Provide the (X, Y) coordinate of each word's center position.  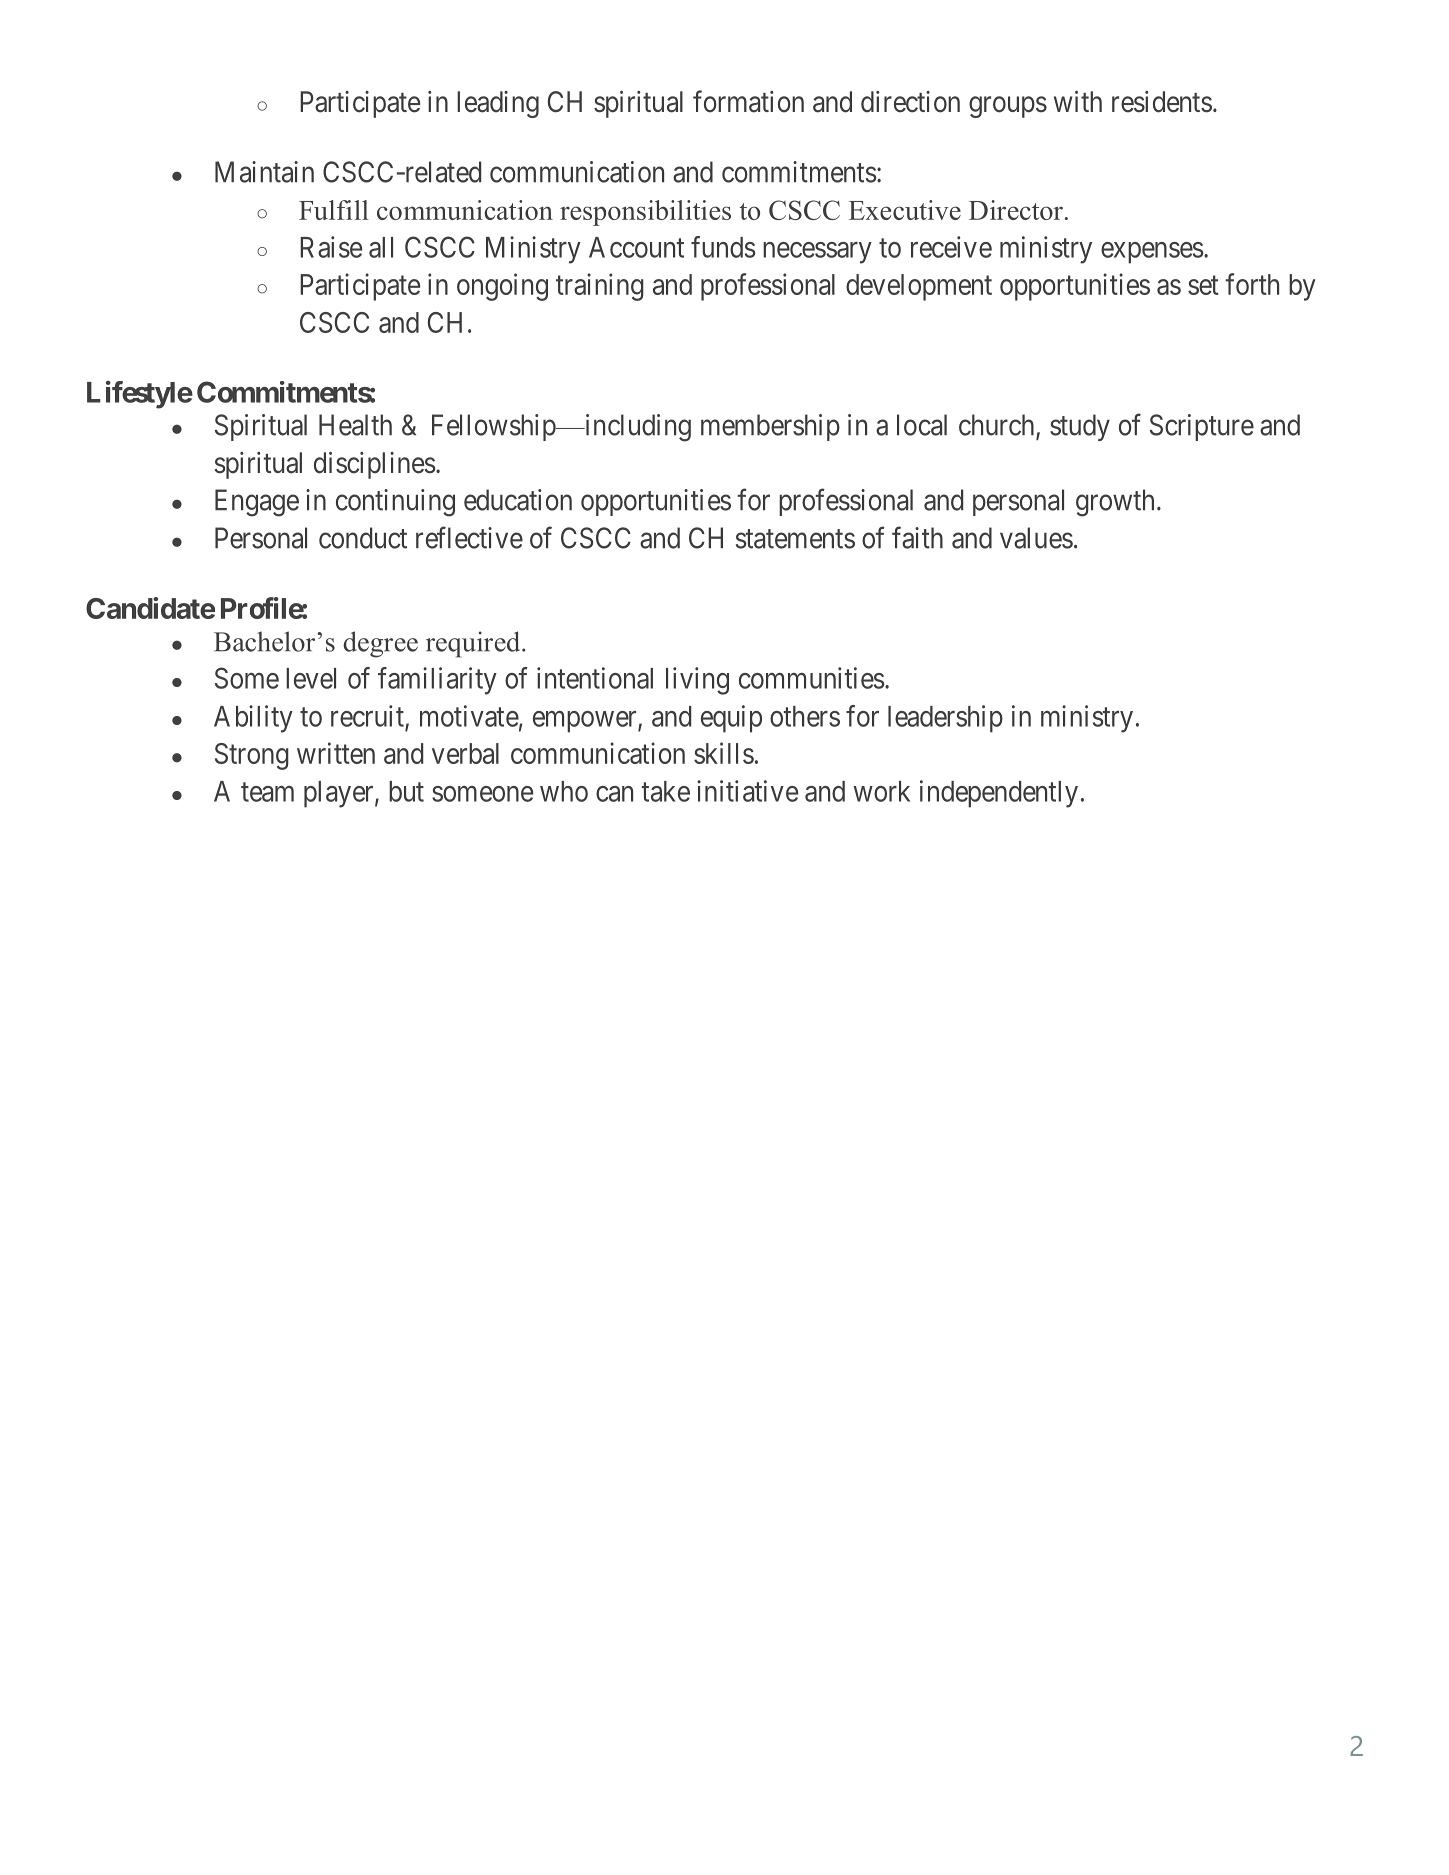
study (1080, 427)
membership (770, 427)
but (406, 791)
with (1078, 101)
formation (748, 101)
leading (498, 104)
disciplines (375, 465)
